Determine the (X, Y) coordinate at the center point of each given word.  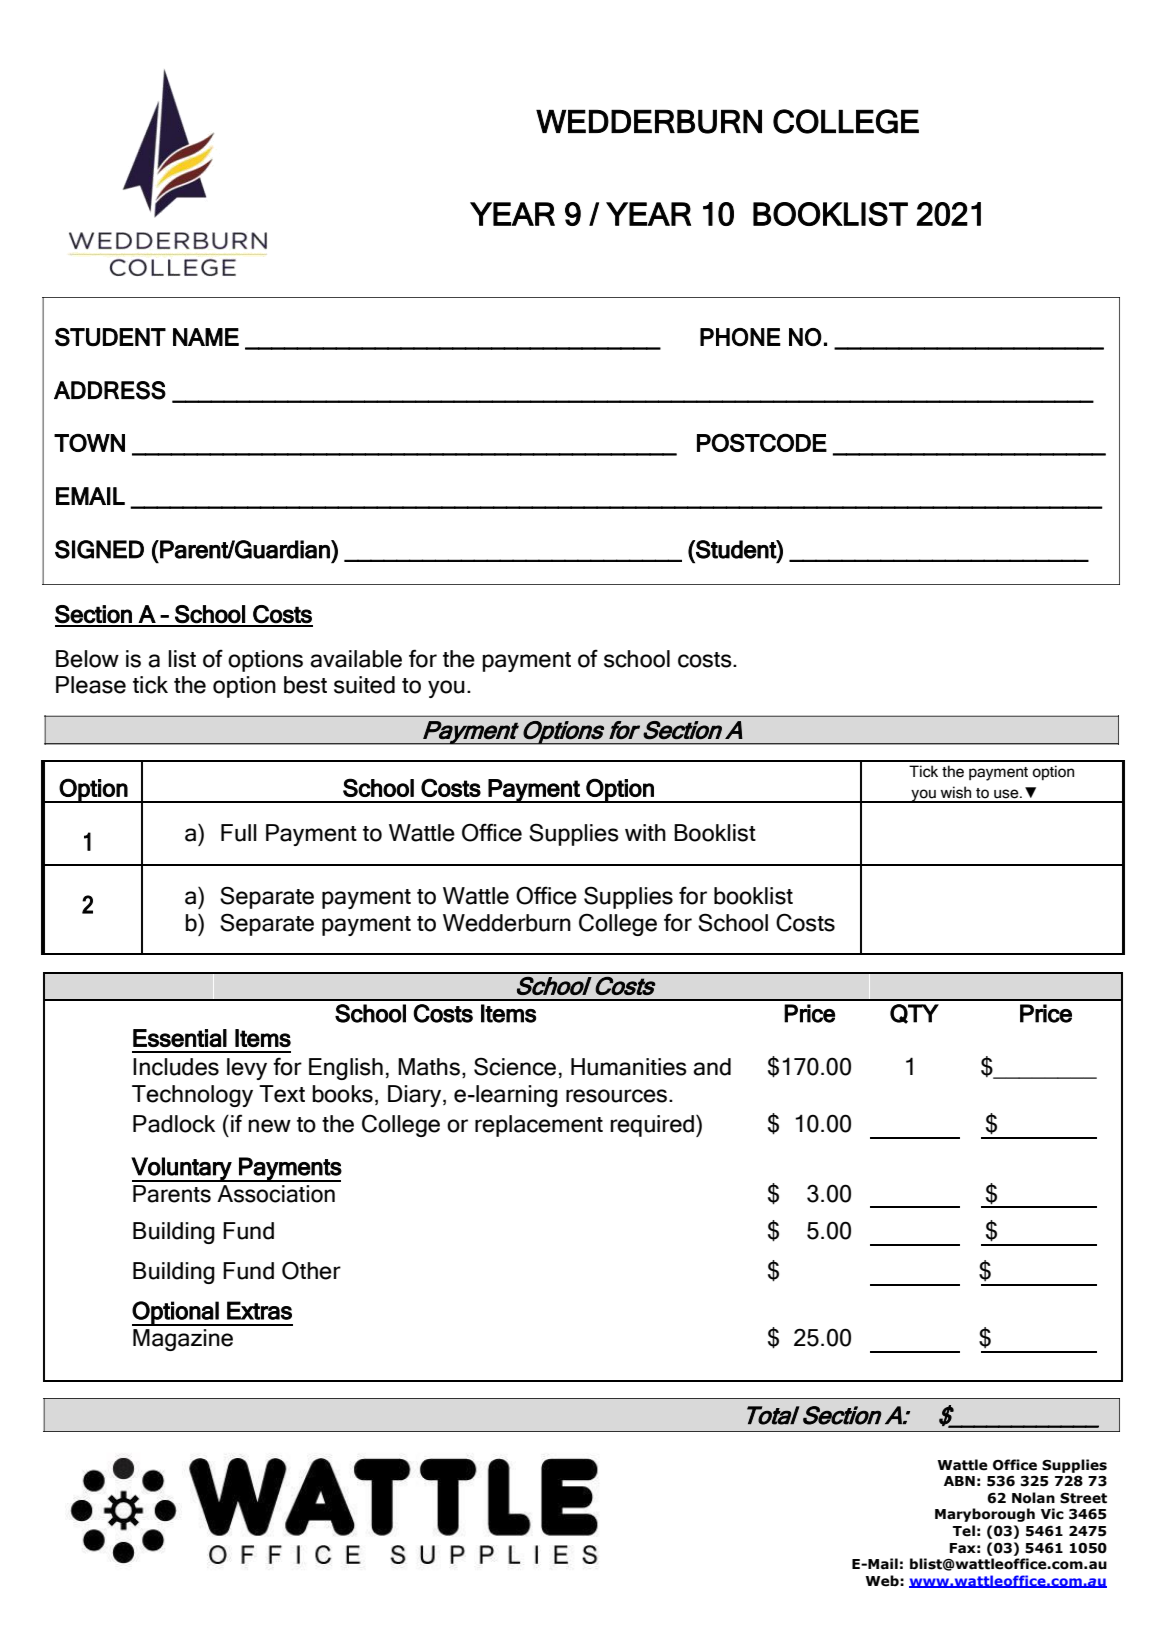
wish (955, 792)
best (305, 685)
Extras (259, 1310)
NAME (206, 337)
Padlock (174, 1124)
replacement (539, 1126)
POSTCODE (762, 442)
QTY (914, 1014)
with (645, 832)
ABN (959, 1481)
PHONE (740, 337)
